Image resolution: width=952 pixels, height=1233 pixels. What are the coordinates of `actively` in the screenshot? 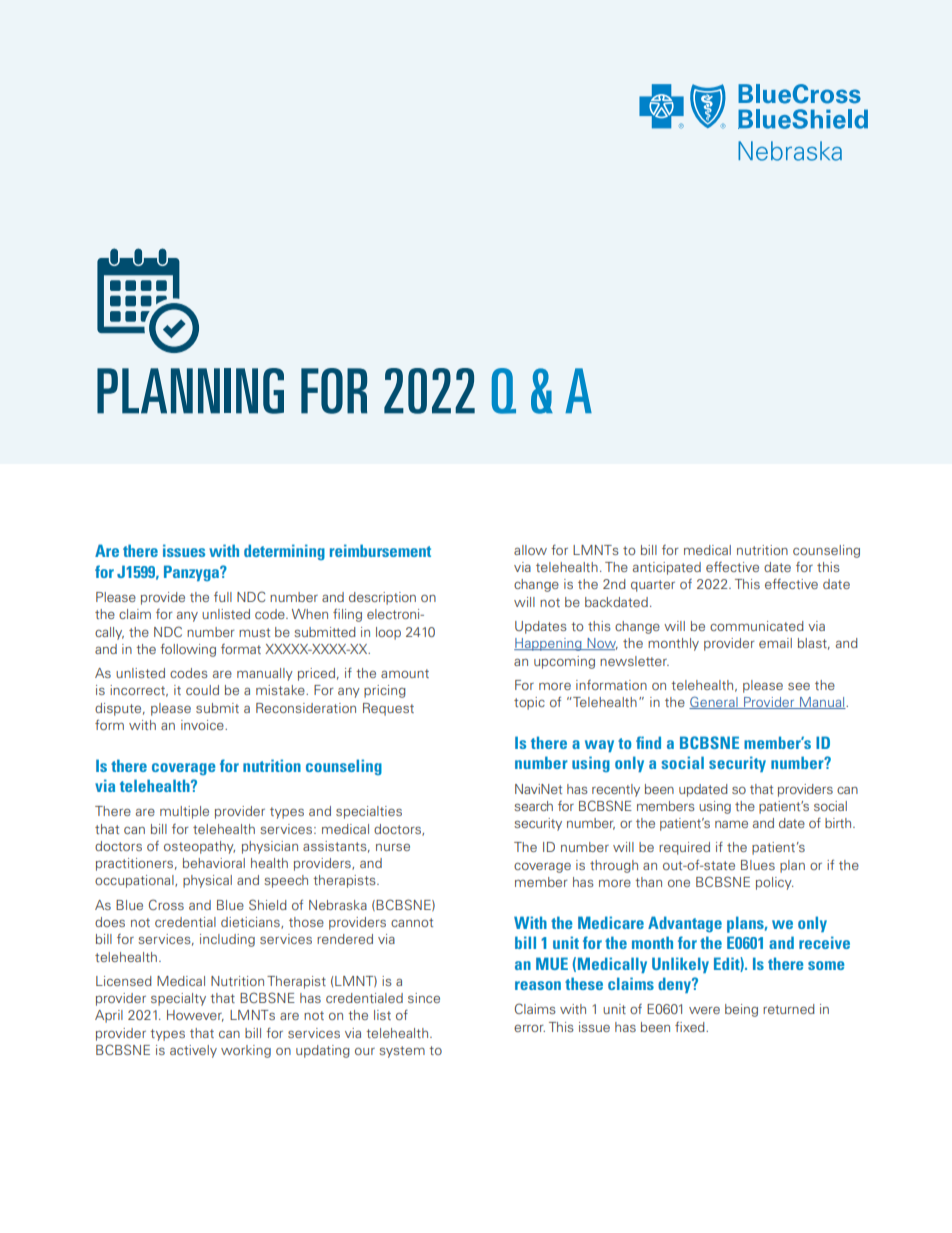 It's located at (193, 1051).
